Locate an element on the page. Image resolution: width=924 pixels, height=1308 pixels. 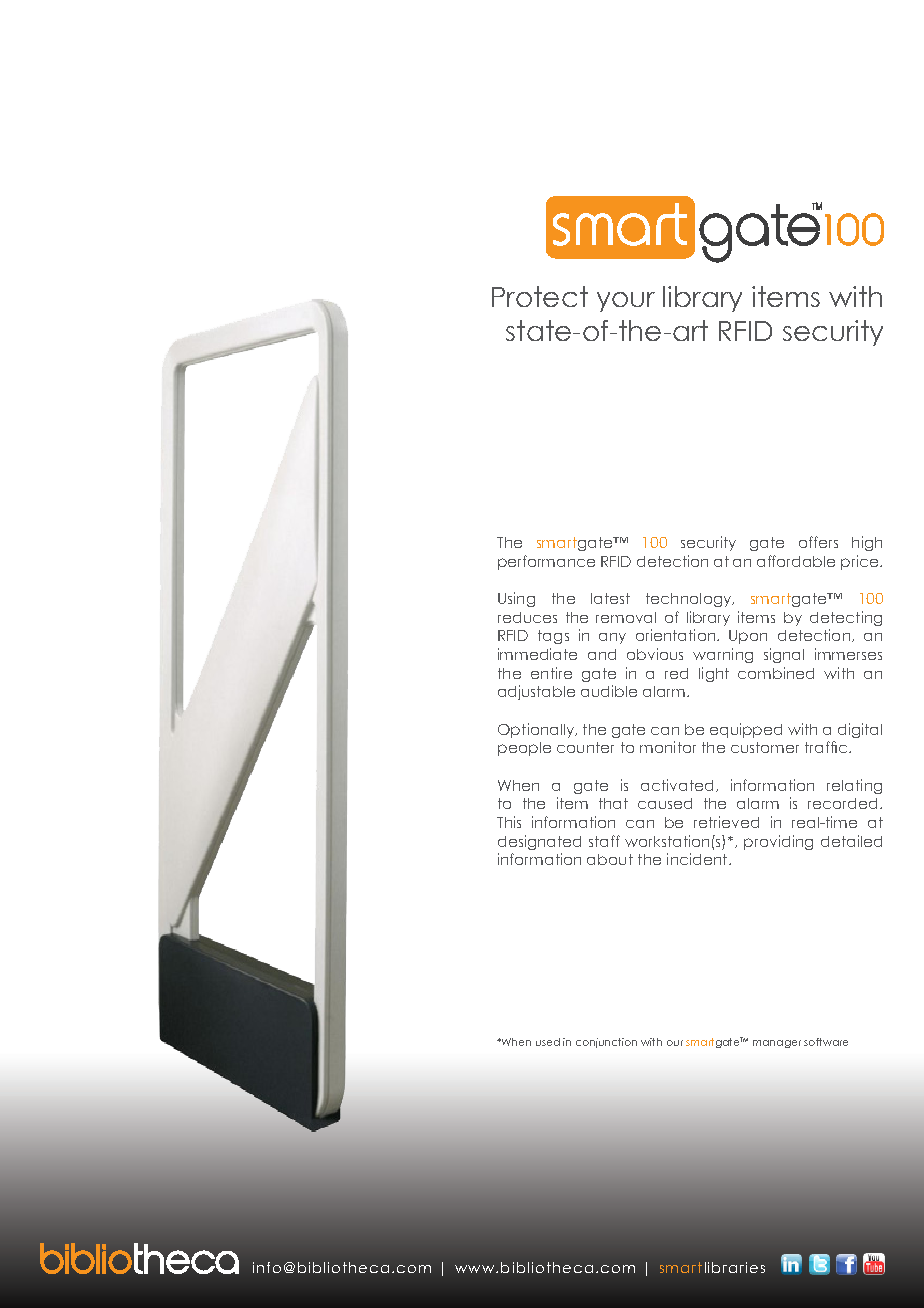
incident is located at coordinates (698, 859).
